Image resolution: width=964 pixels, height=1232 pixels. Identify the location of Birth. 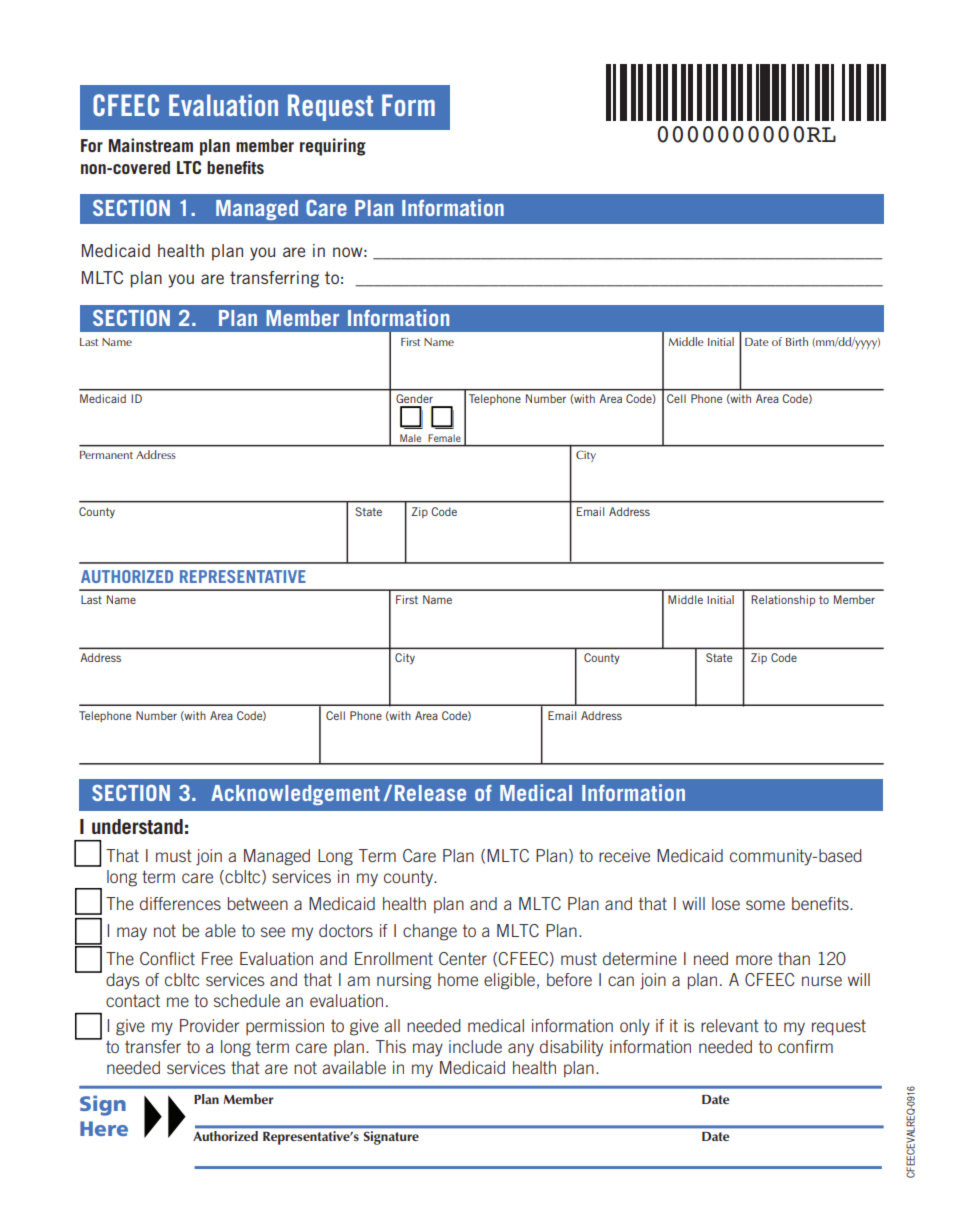
(797, 341).
